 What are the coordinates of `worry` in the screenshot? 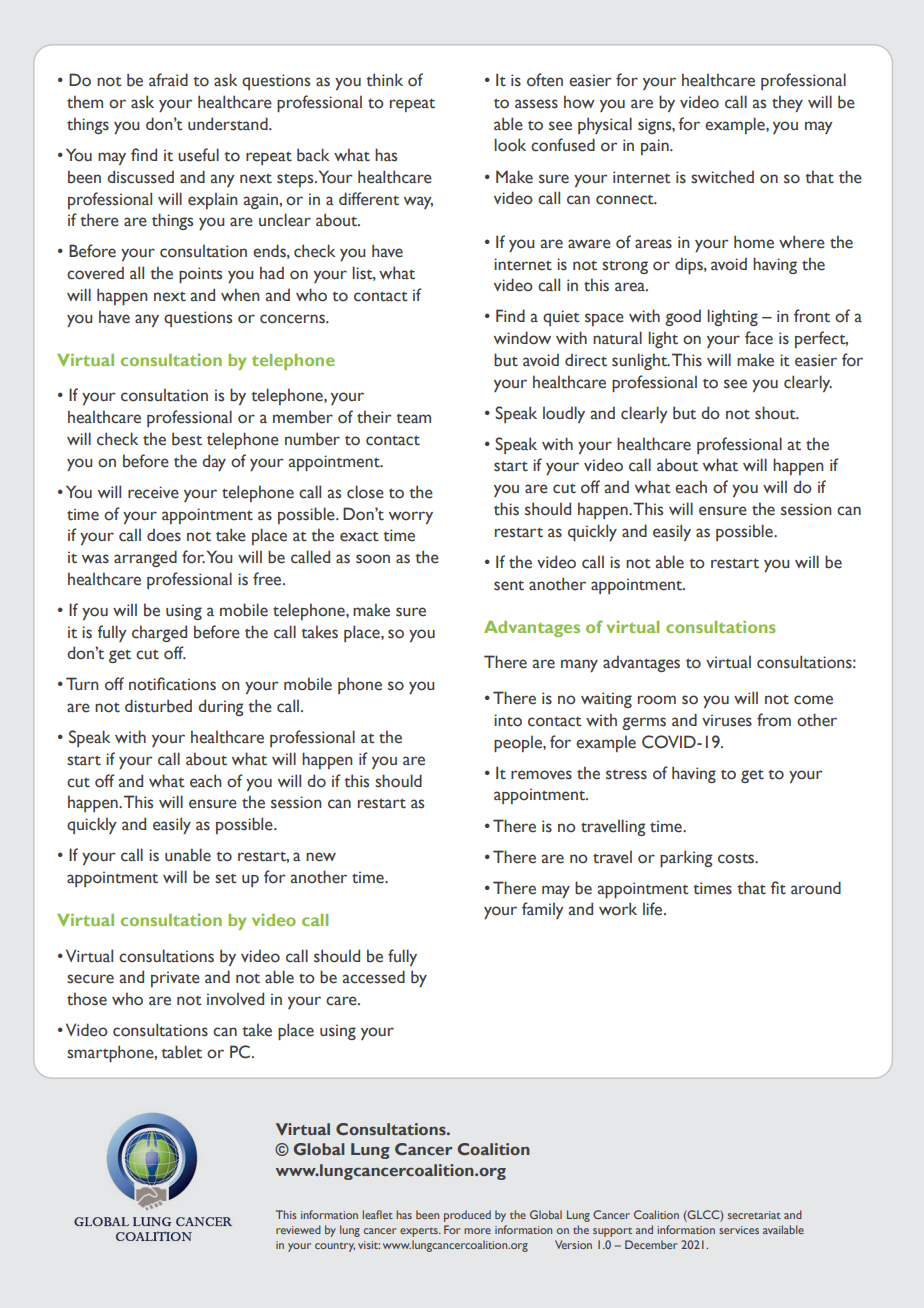 It's located at (411, 517).
